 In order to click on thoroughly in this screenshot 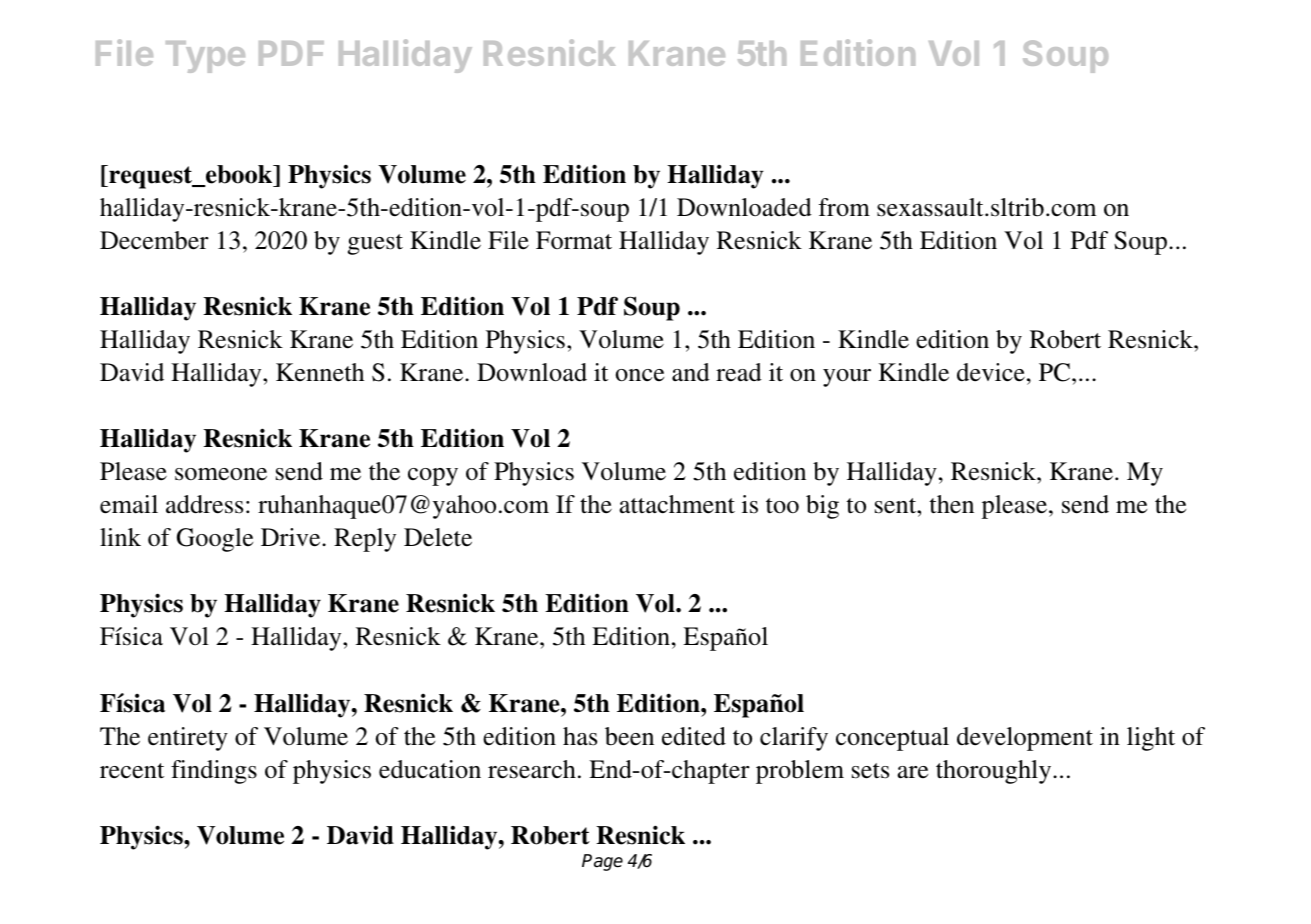, I will do `click(995, 772)`.
